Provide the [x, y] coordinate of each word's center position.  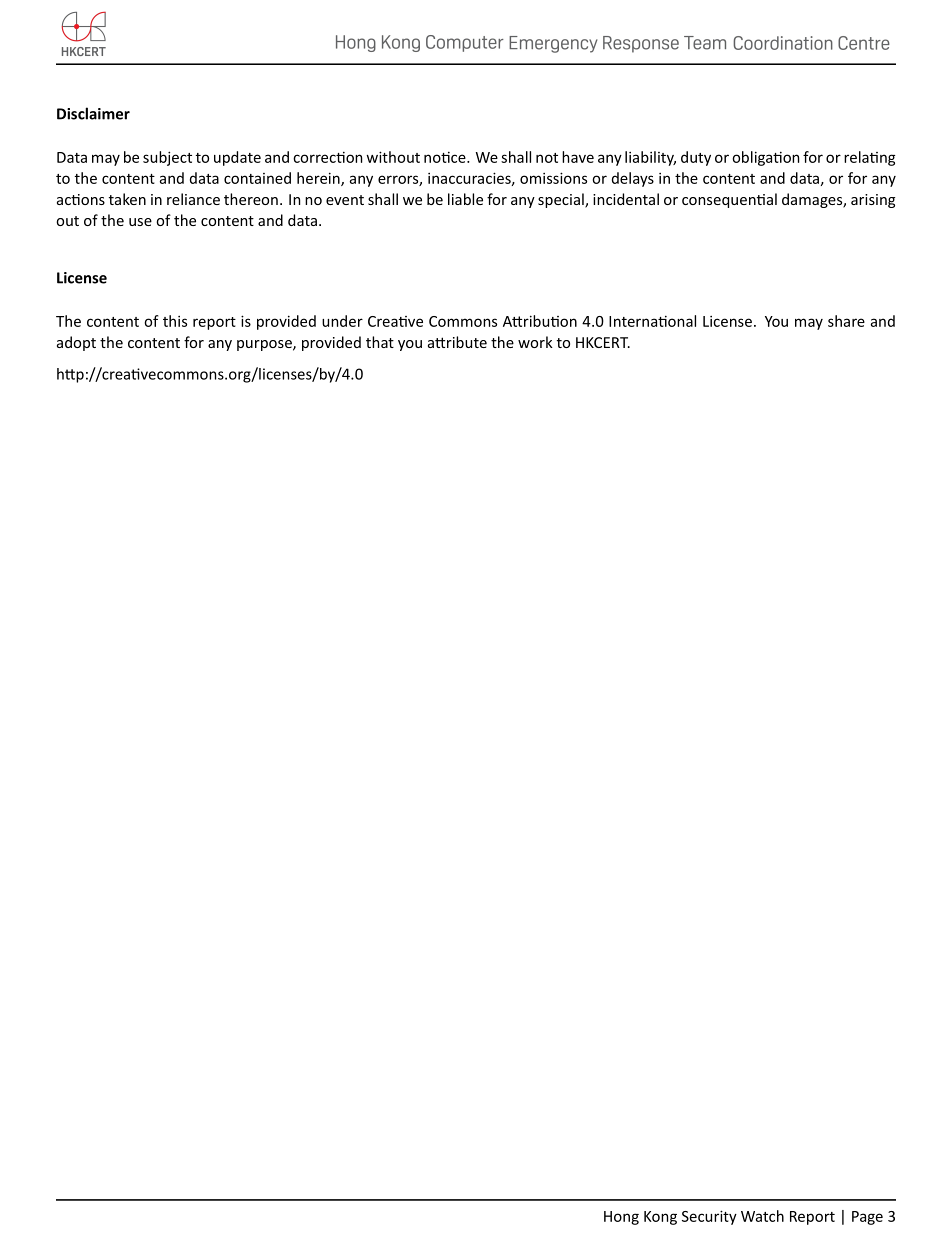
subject [167, 158]
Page [867, 1218]
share [846, 321]
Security [709, 1217]
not [547, 158]
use [140, 222]
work [535, 342]
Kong [660, 1218]
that [380, 342]
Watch [762, 1216]
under [342, 321]
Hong [621, 1218]
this [175, 321]
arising [873, 201]
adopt [76, 343]
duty [696, 158]
